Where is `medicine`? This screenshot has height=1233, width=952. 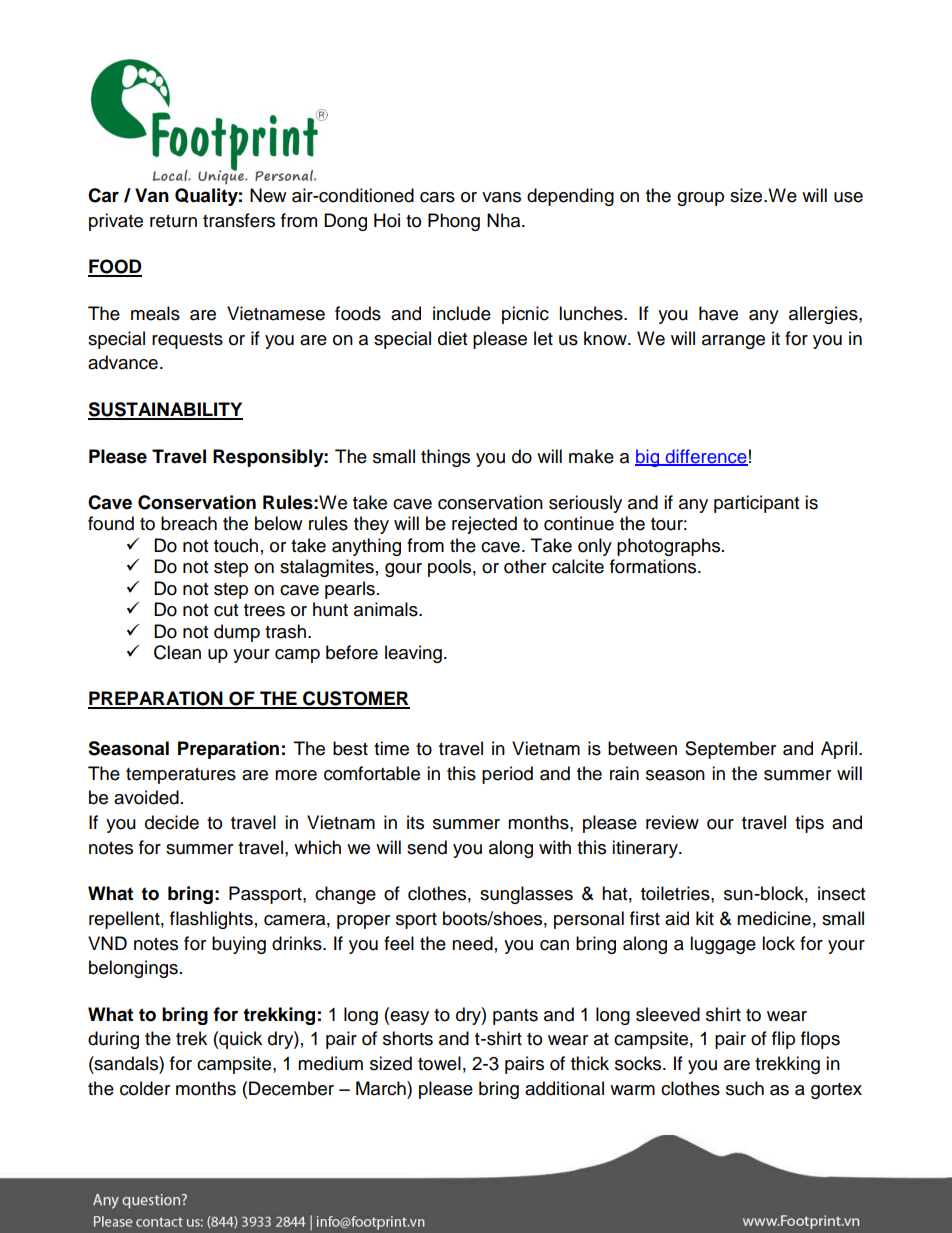 medicine is located at coordinates (774, 918).
